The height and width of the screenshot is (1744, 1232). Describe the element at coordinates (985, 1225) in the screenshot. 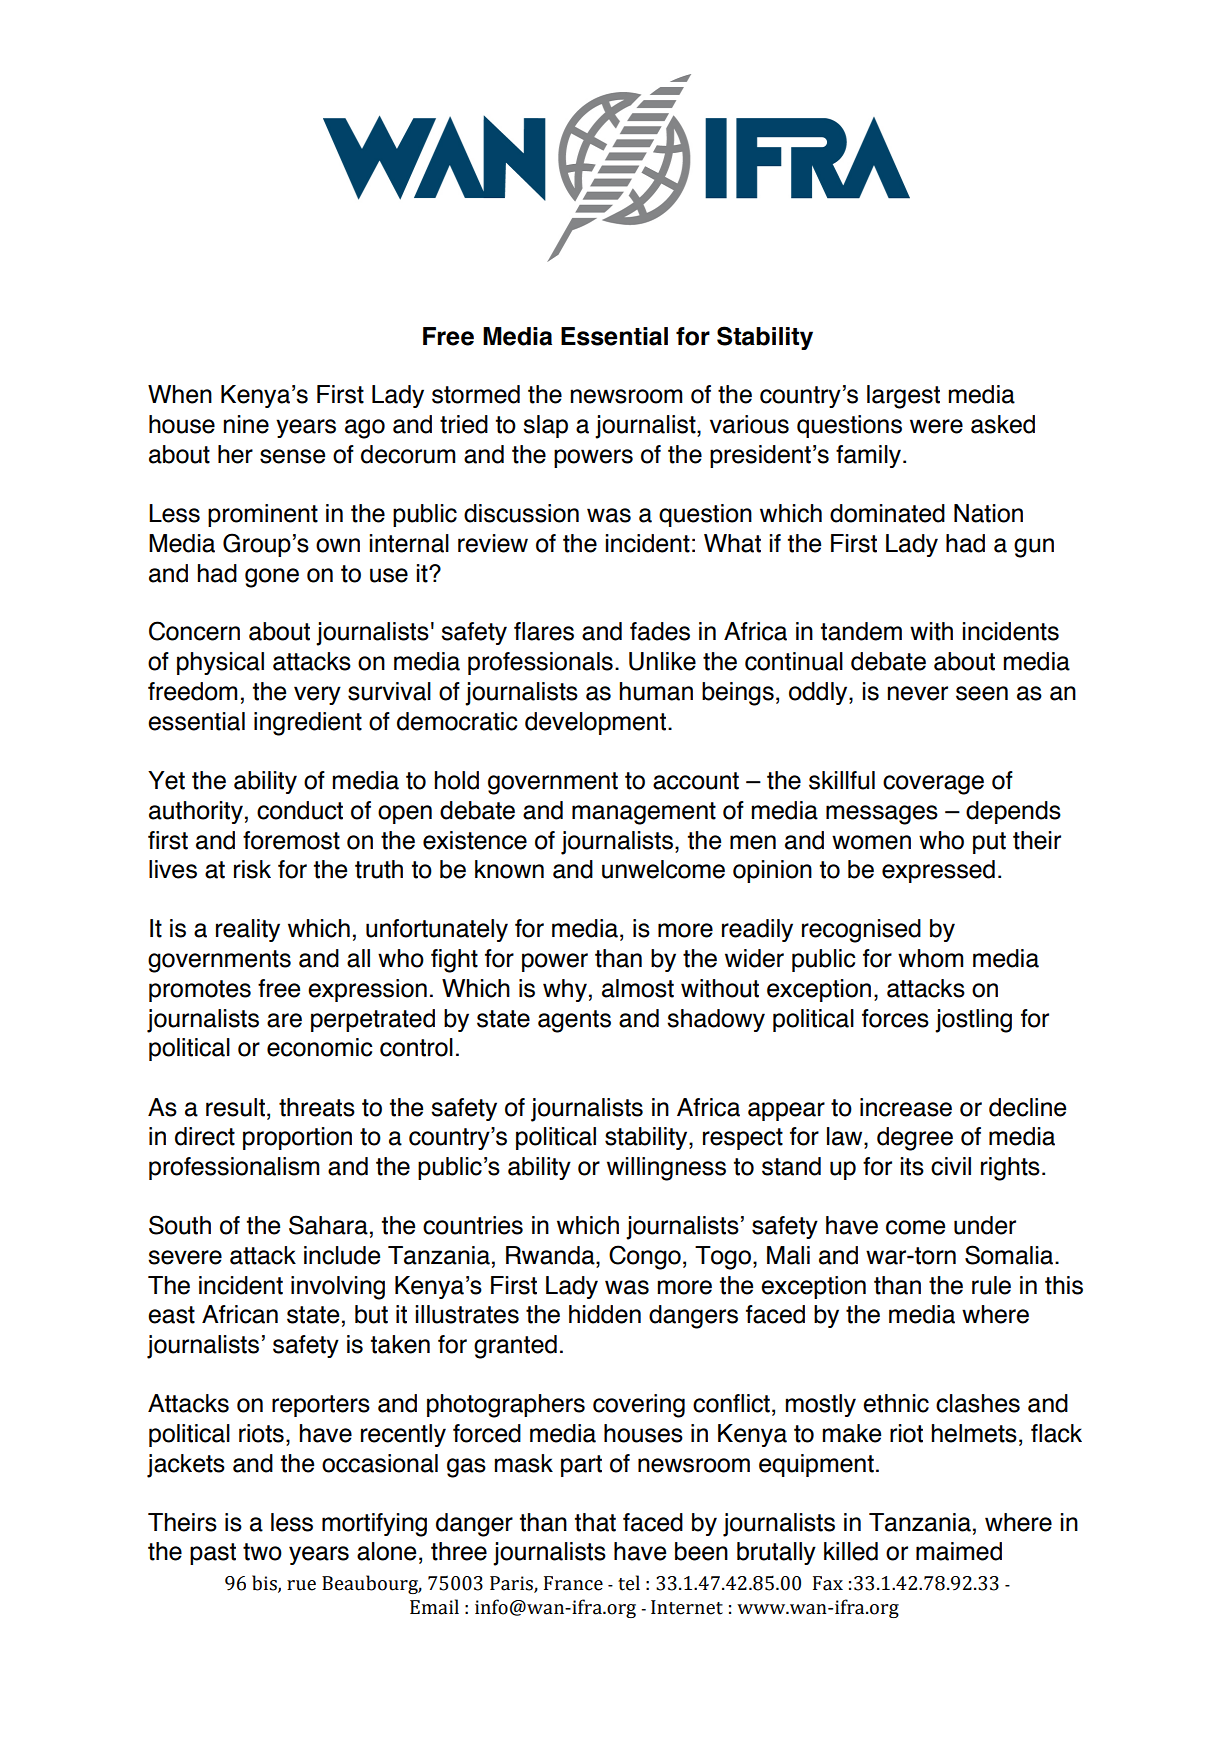

I see `under` at that location.
